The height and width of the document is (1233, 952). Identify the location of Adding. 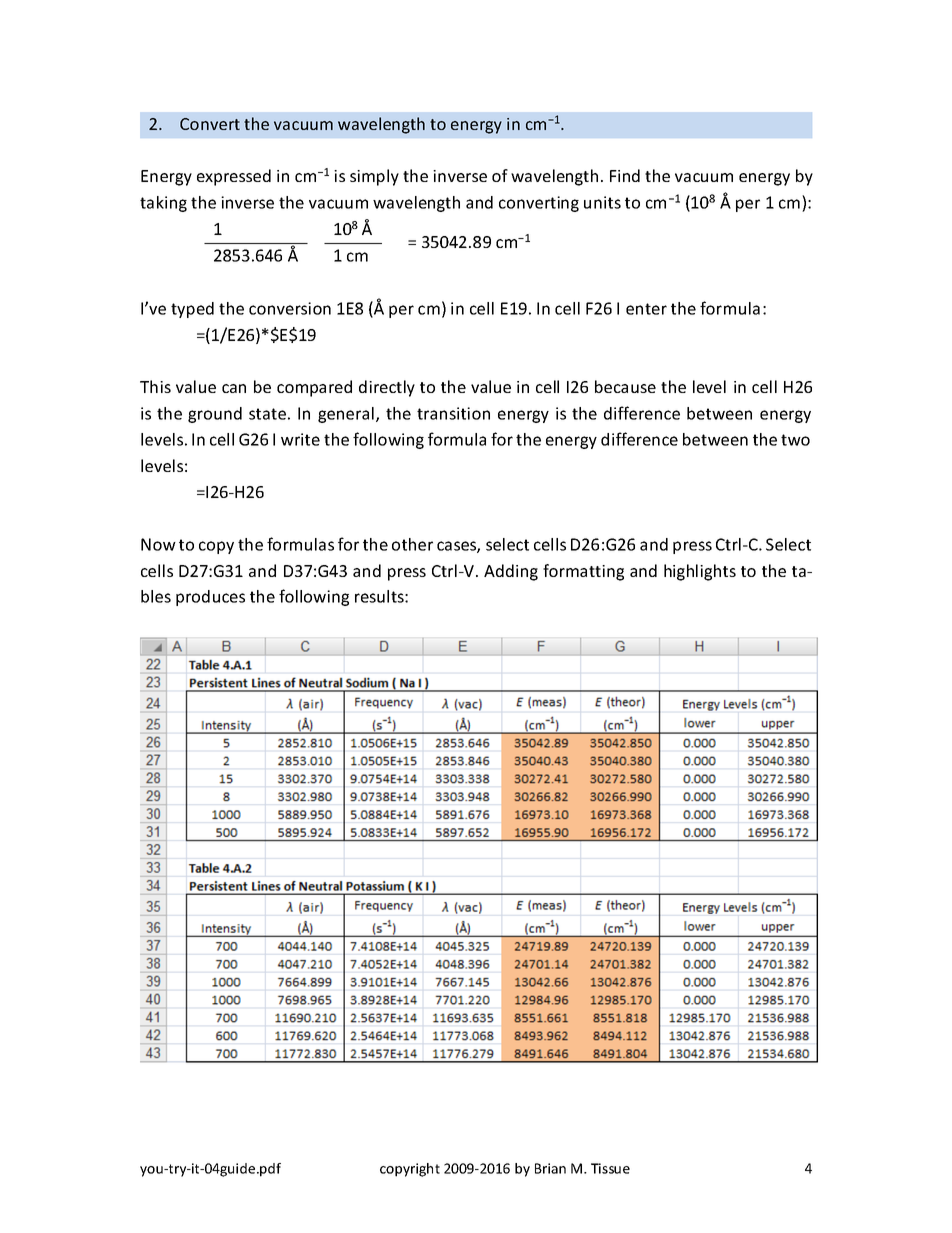
(511, 572).
